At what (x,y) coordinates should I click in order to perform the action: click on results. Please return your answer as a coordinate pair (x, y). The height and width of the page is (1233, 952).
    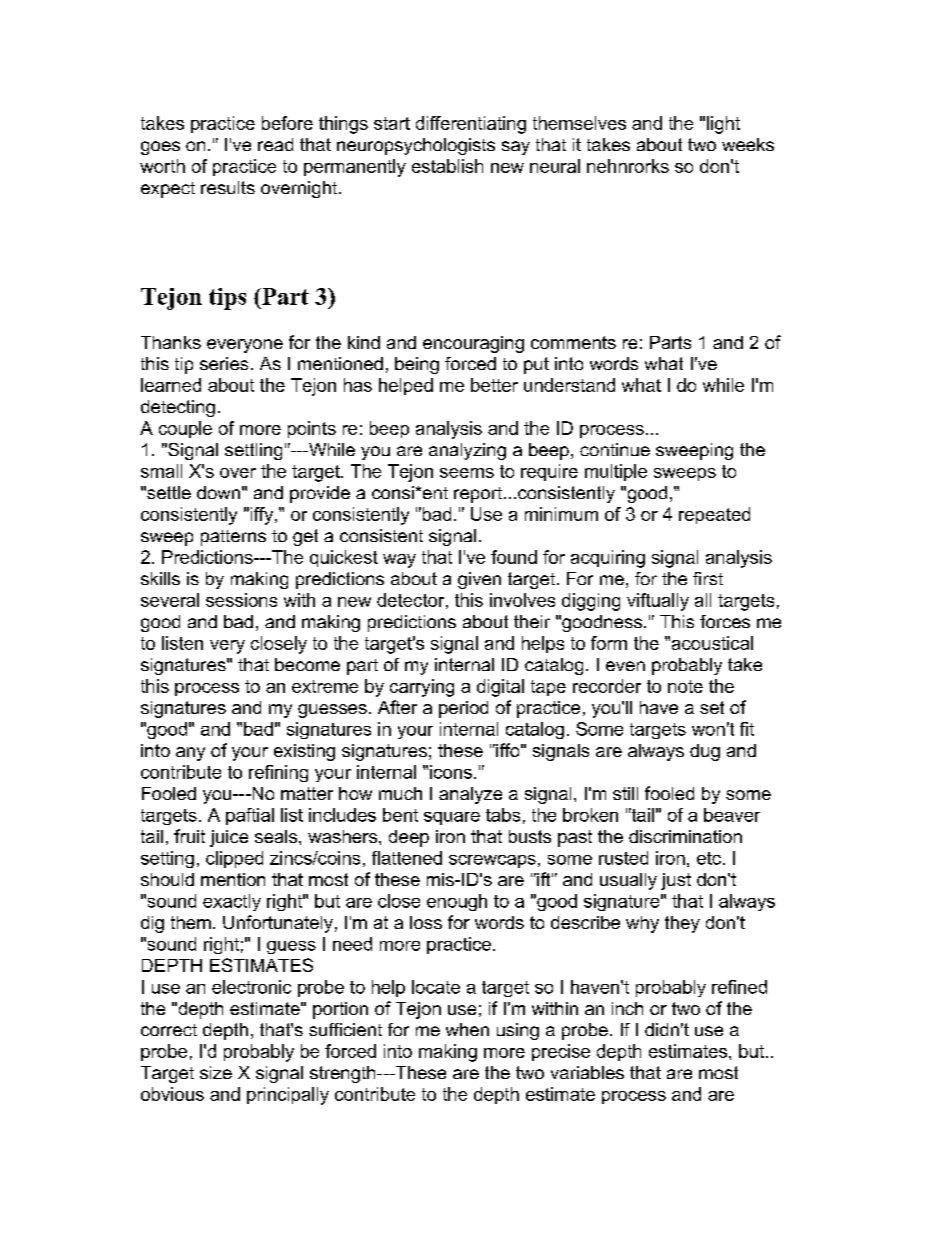
    Looking at the image, I should click on (228, 187).
